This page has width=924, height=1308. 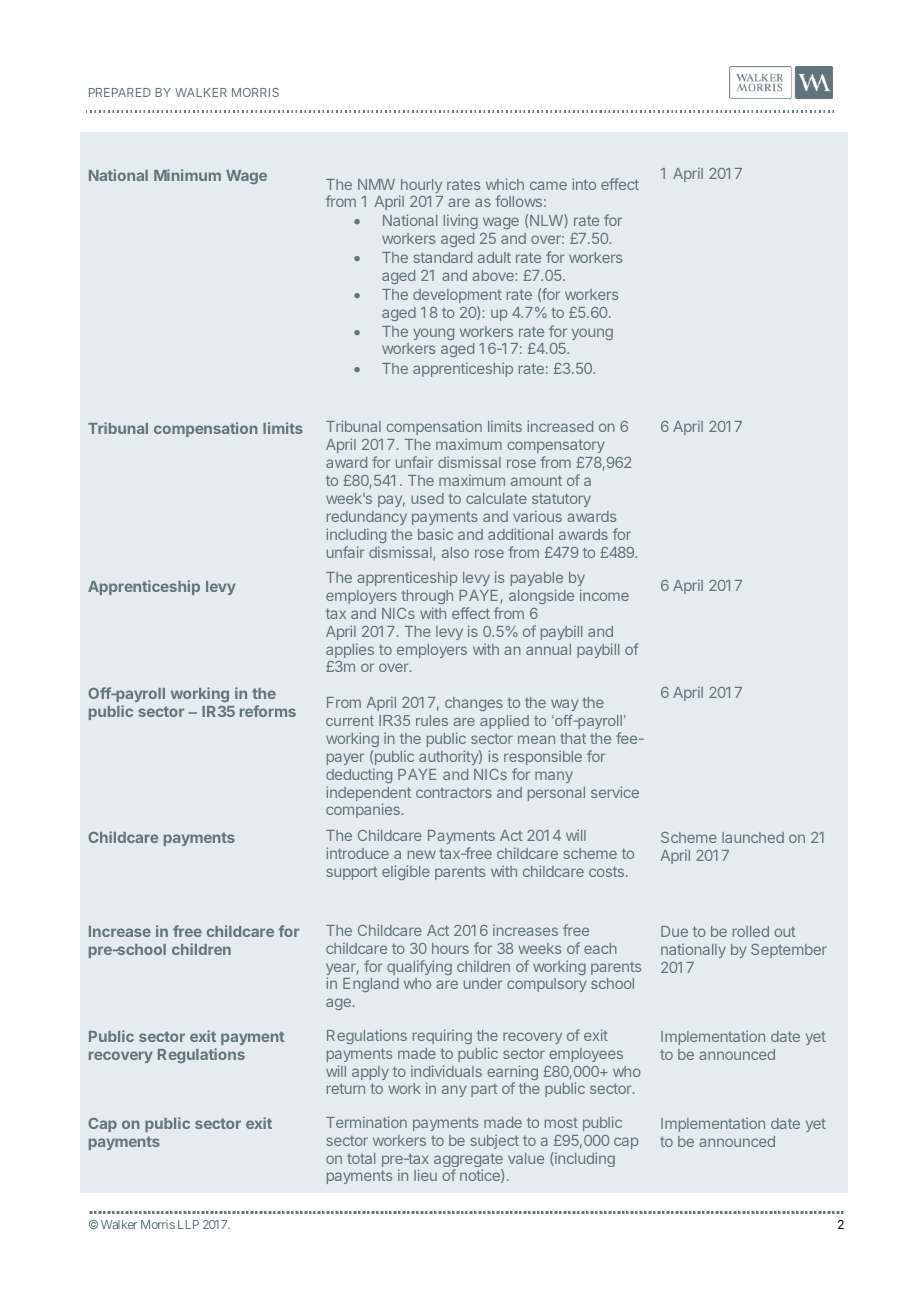 What do you see at coordinates (268, 711) in the page?
I see `reforms` at bounding box center [268, 711].
